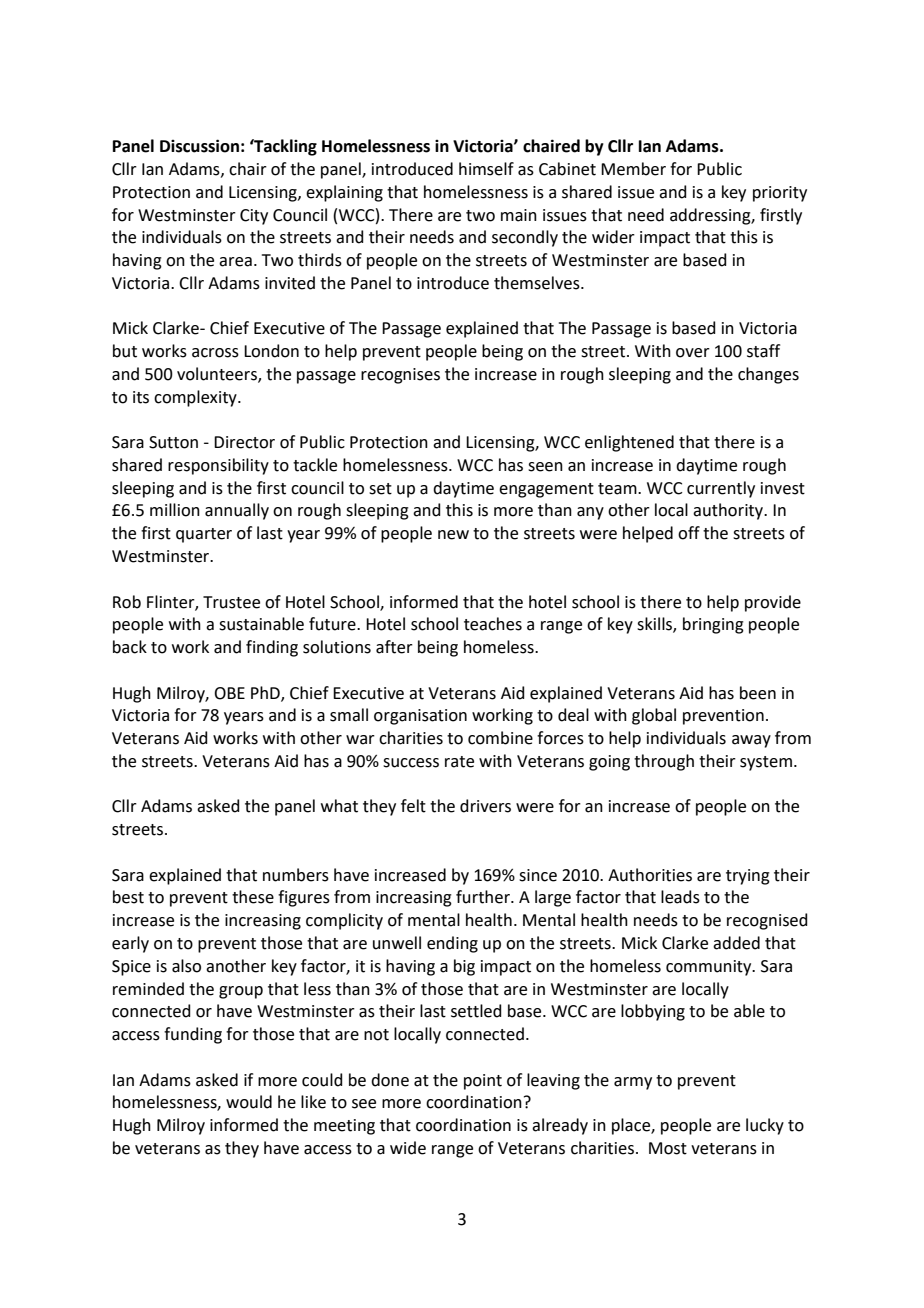 This screenshot has height=1308, width=924. What do you see at coordinates (668, 1148) in the screenshot?
I see `Most` at bounding box center [668, 1148].
